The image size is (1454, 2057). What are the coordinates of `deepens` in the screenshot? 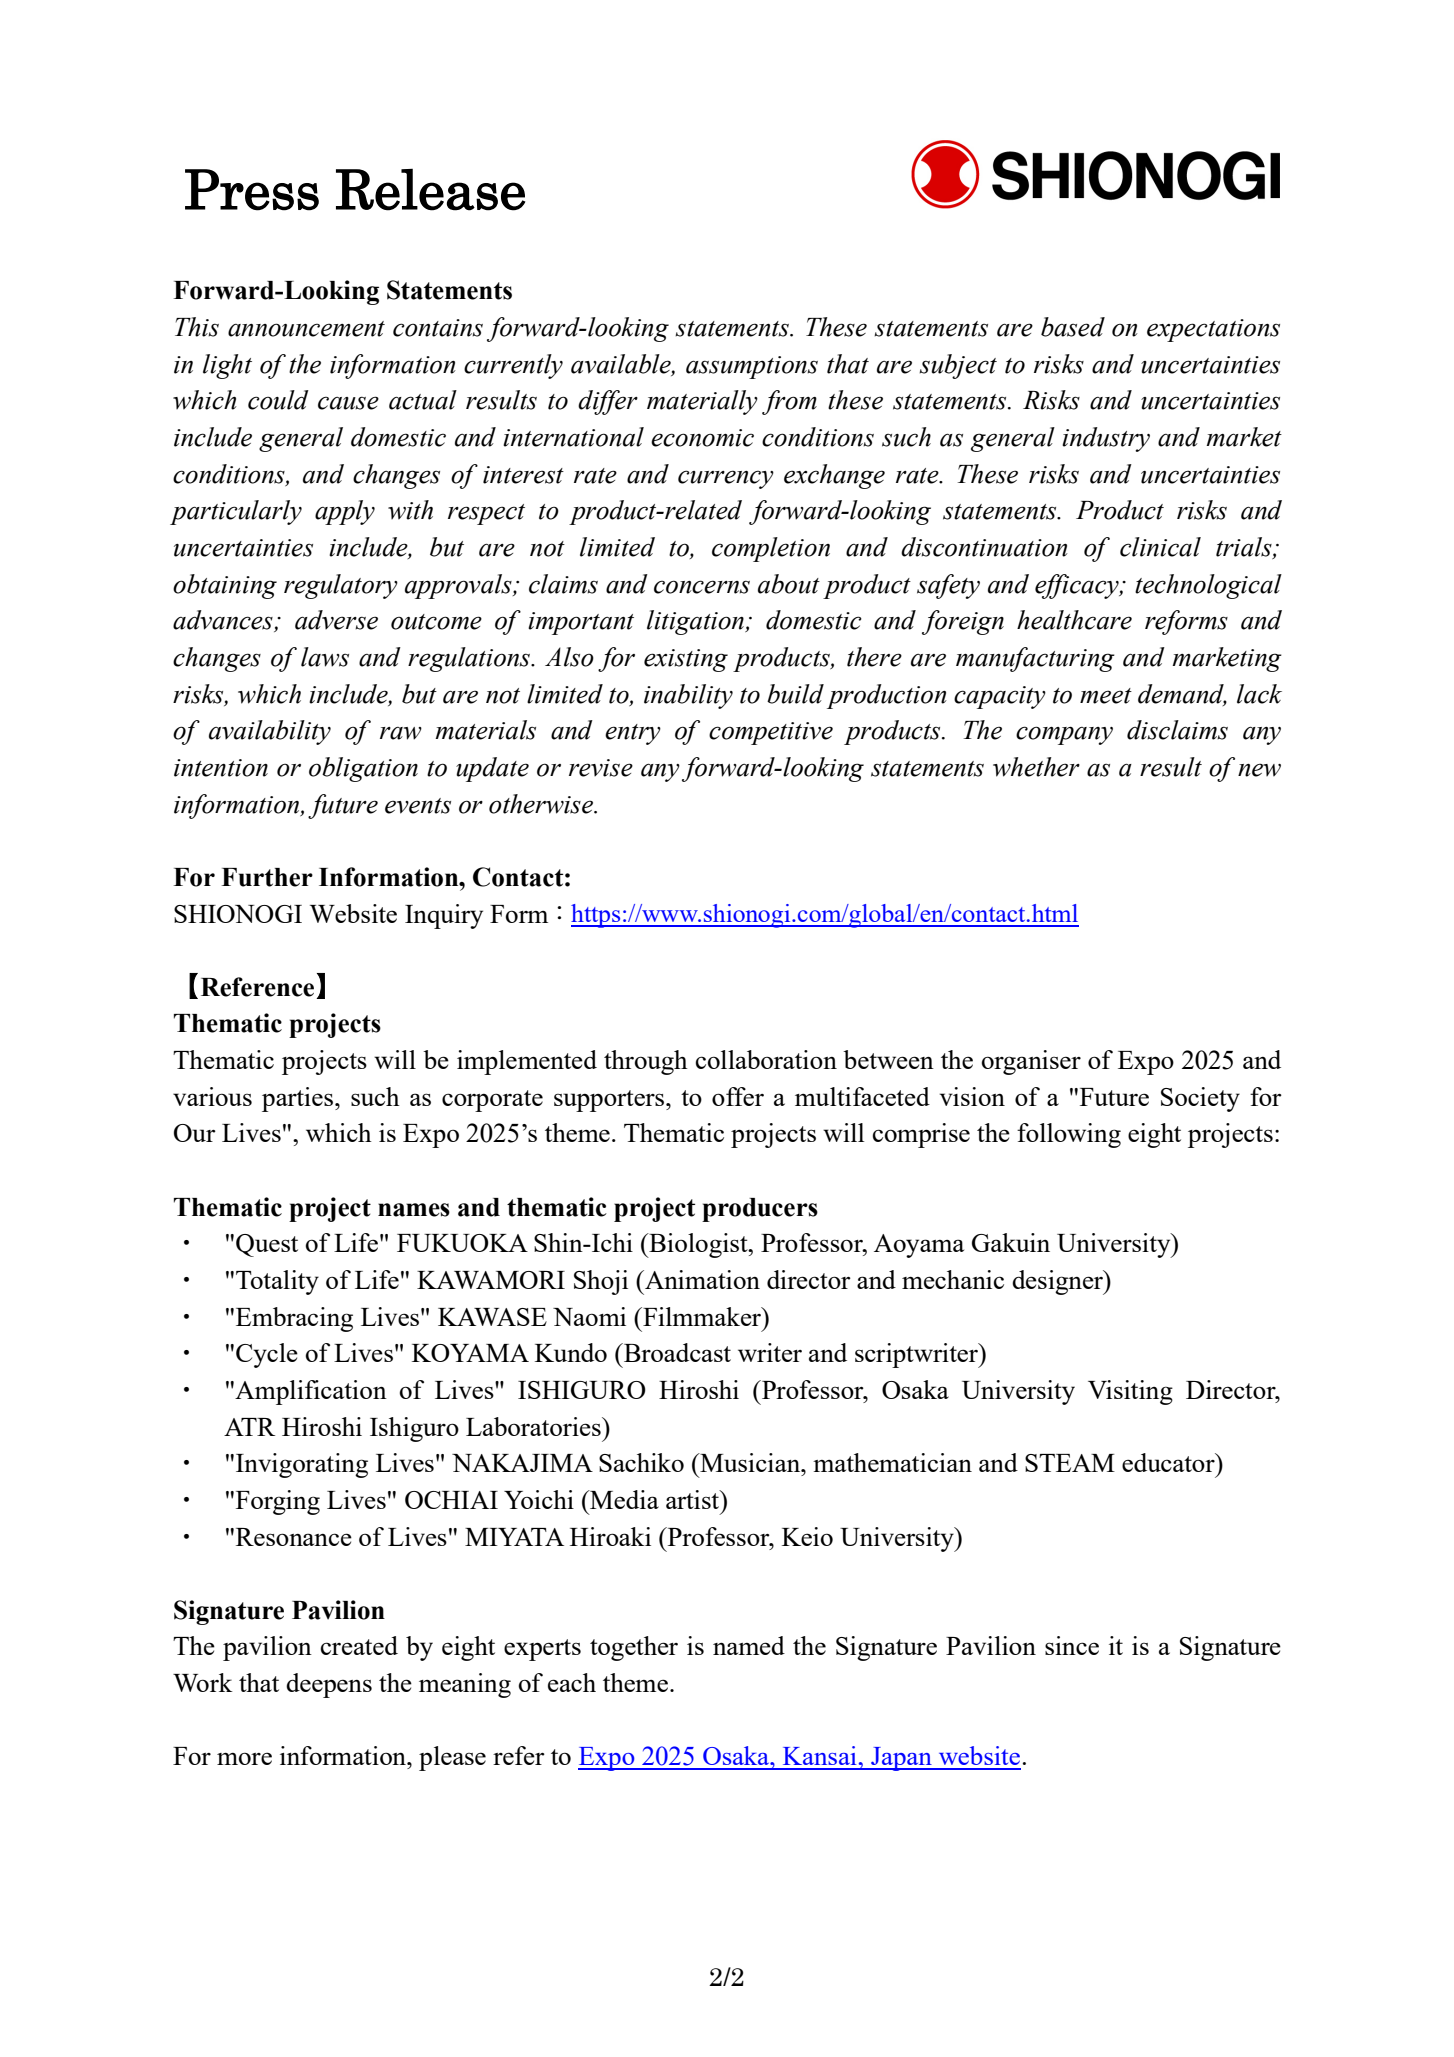 It's located at (329, 1685).
